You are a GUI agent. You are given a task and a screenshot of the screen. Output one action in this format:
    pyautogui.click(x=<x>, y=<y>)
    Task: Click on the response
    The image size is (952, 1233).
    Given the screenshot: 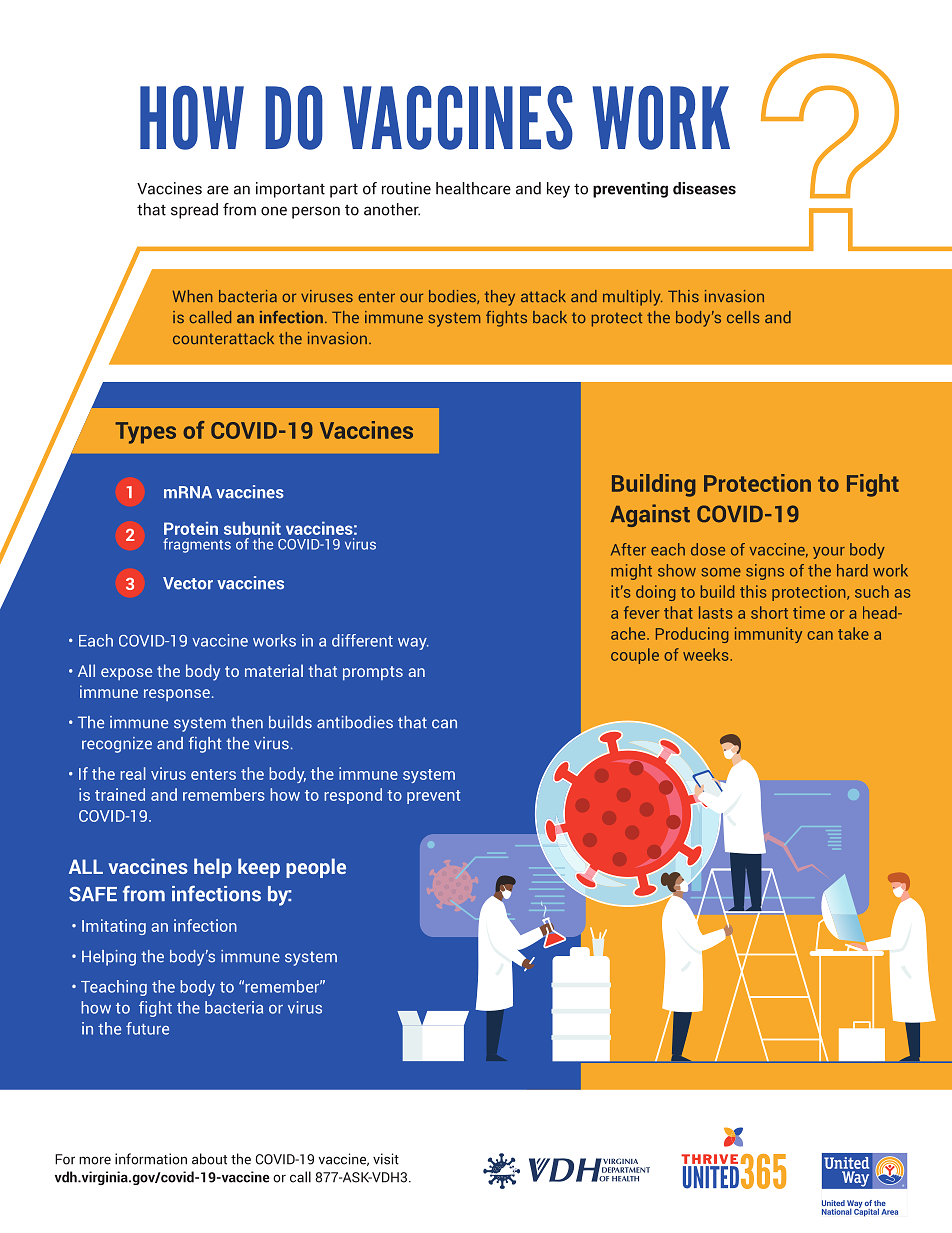 What is the action you would take?
    pyautogui.click(x=177, y=695)
